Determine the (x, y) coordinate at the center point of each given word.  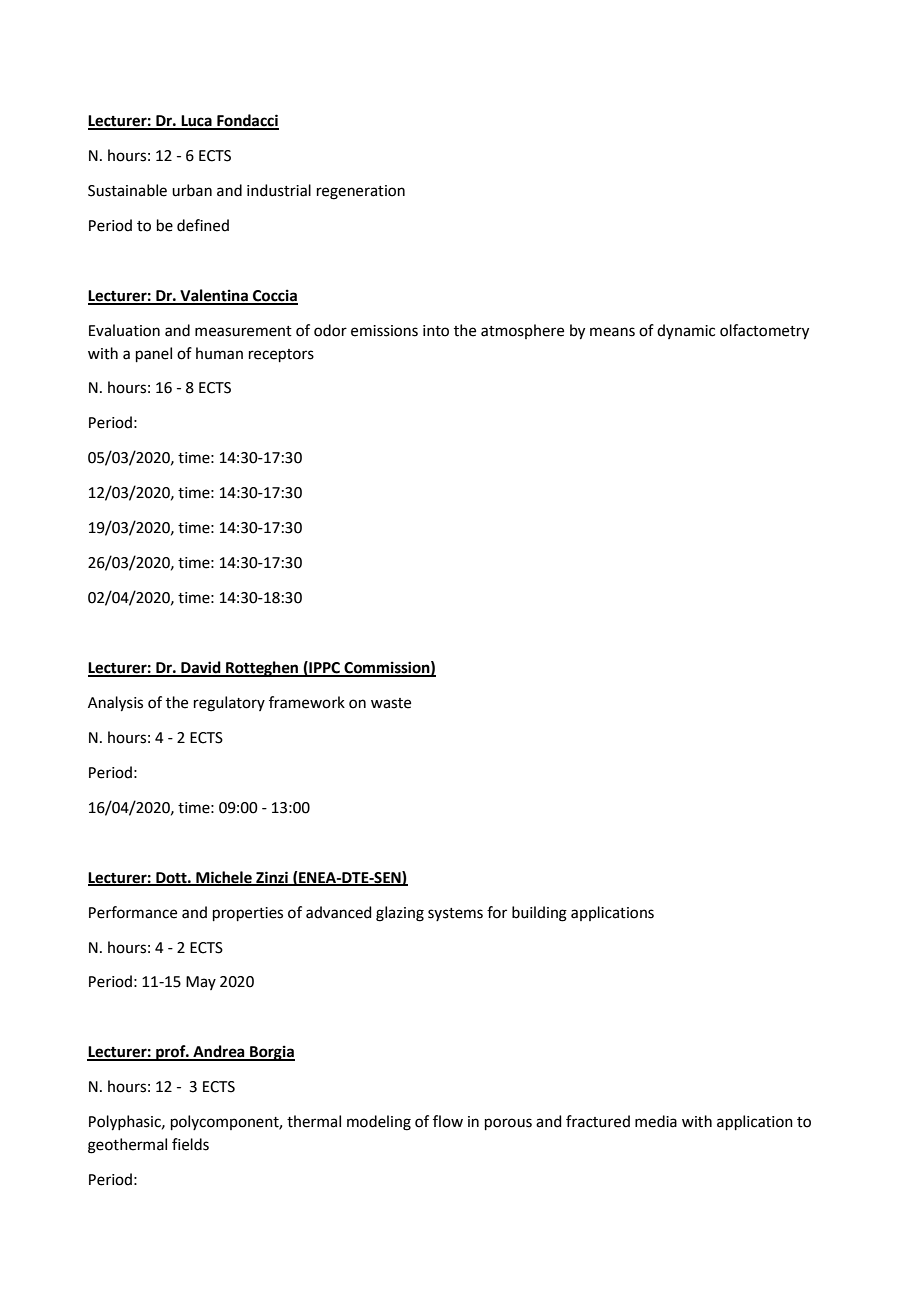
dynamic (686, 331)
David (201, 668)
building (539, 914)
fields (190, 1144)
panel (154, 354)
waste (391, 703)
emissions (384, 331)
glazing (400, 914)
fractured (598, 1121)
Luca (196, 122)
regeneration (361, 192)
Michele (224, 878)
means (612, 332)
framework (307, 702)
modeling (379, 1123)
